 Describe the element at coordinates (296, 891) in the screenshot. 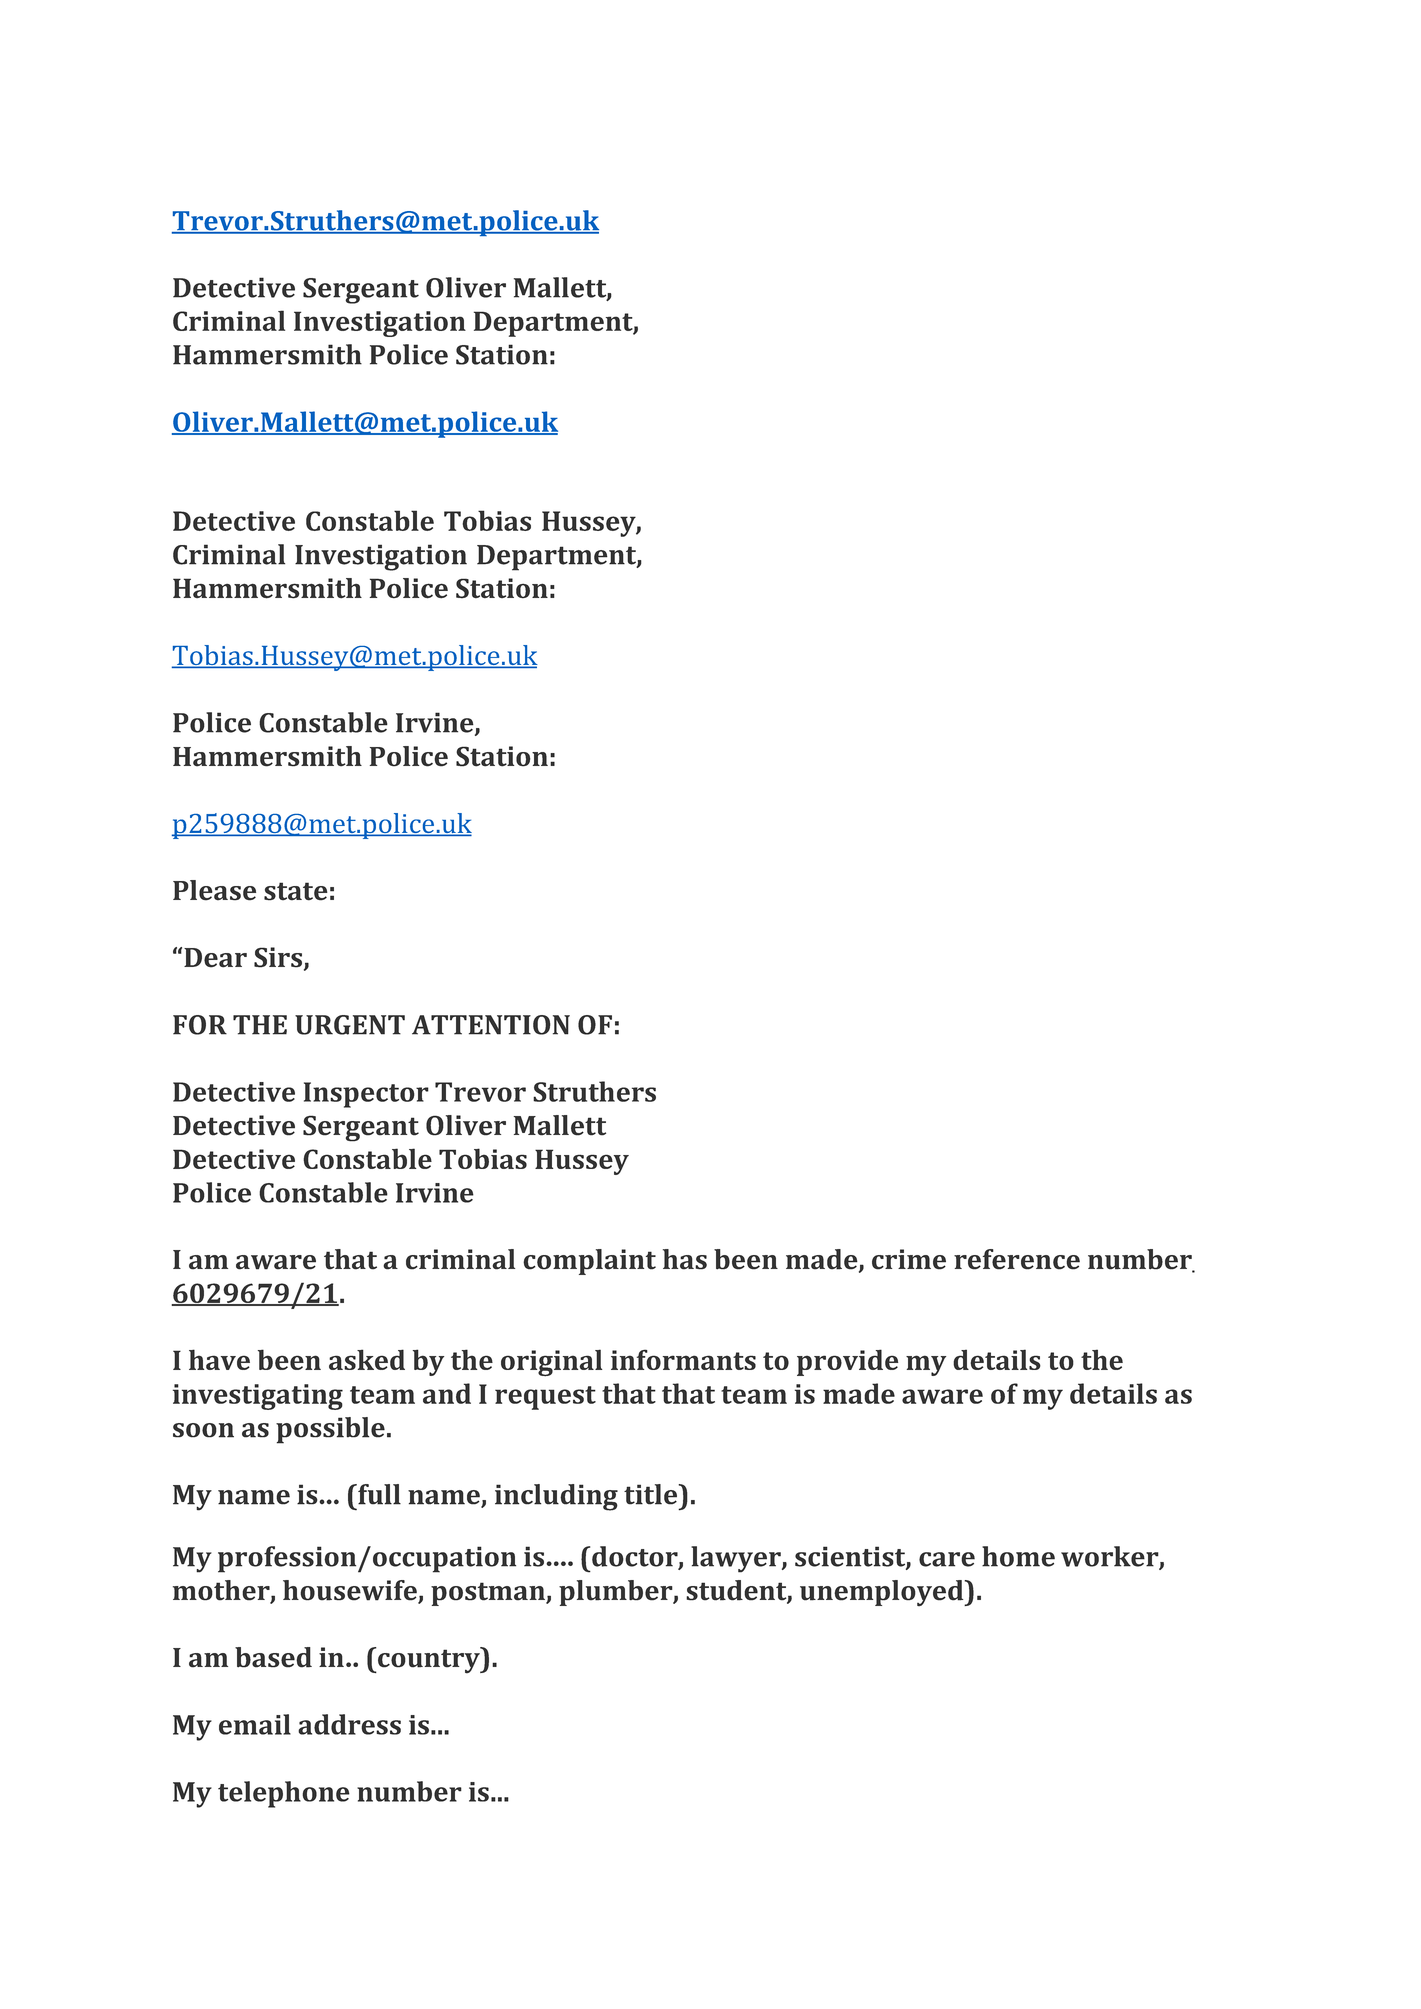

I see `state` at that location.
